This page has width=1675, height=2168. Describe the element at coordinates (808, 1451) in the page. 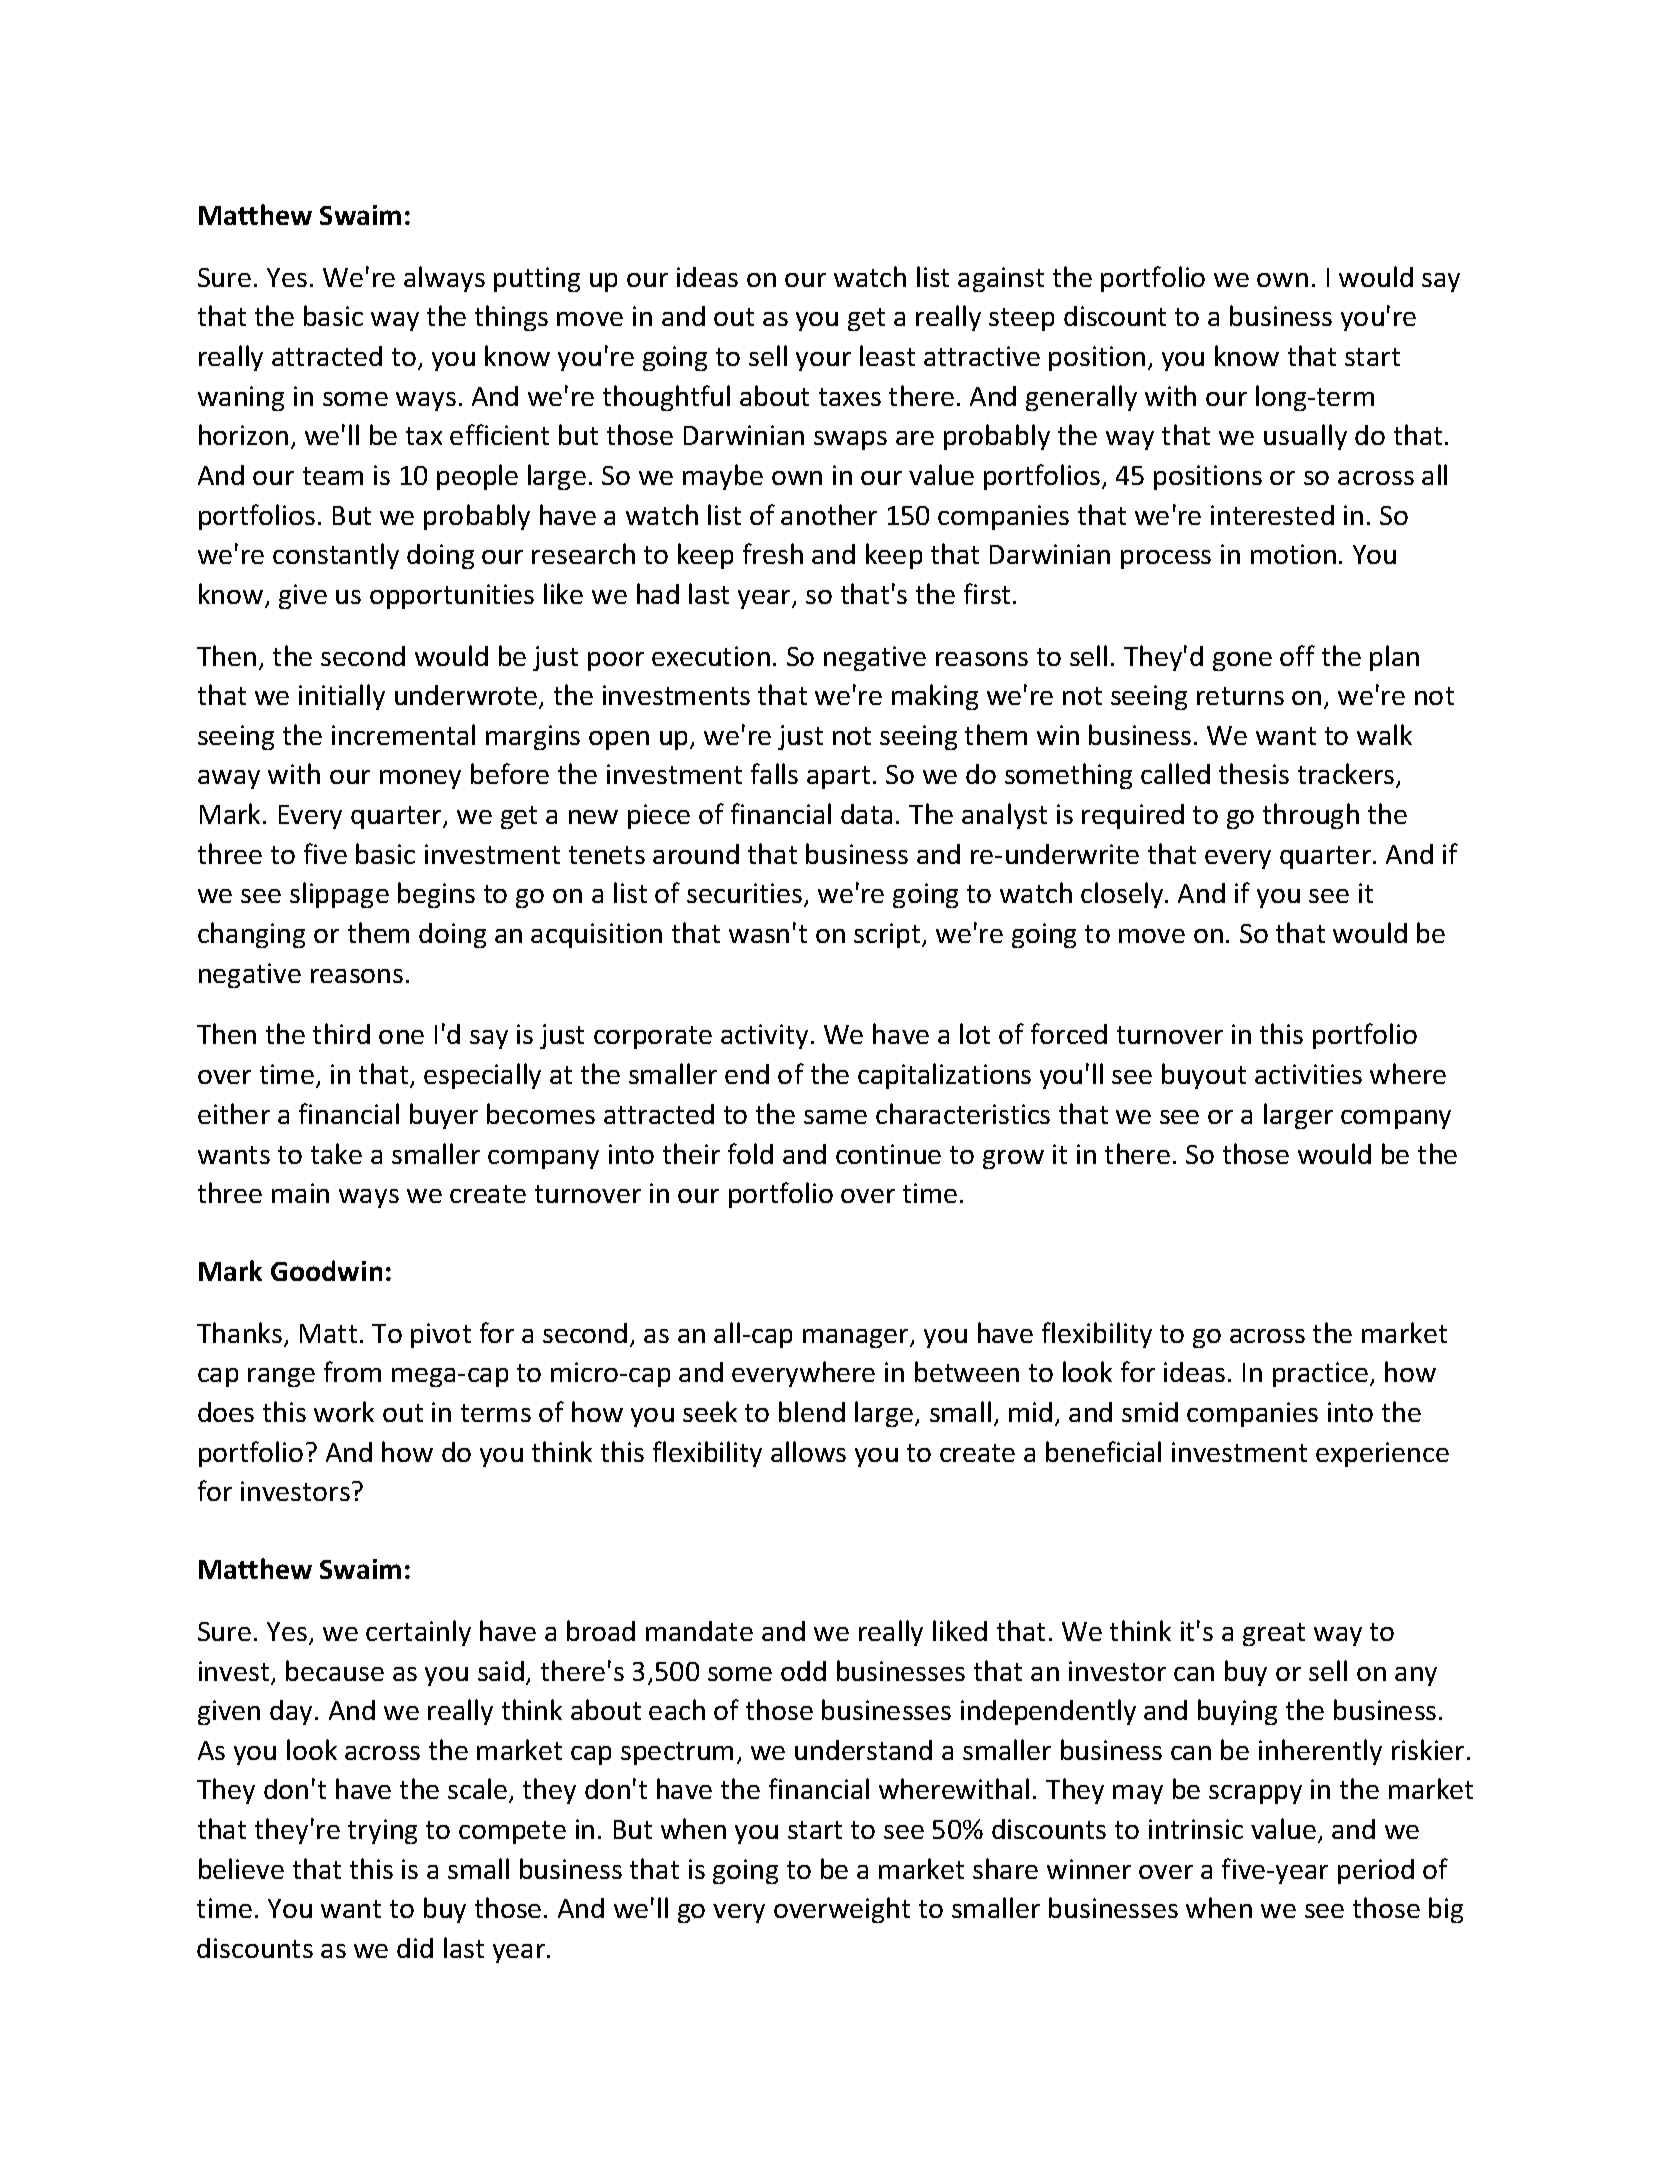

I see `allows` at that location.
